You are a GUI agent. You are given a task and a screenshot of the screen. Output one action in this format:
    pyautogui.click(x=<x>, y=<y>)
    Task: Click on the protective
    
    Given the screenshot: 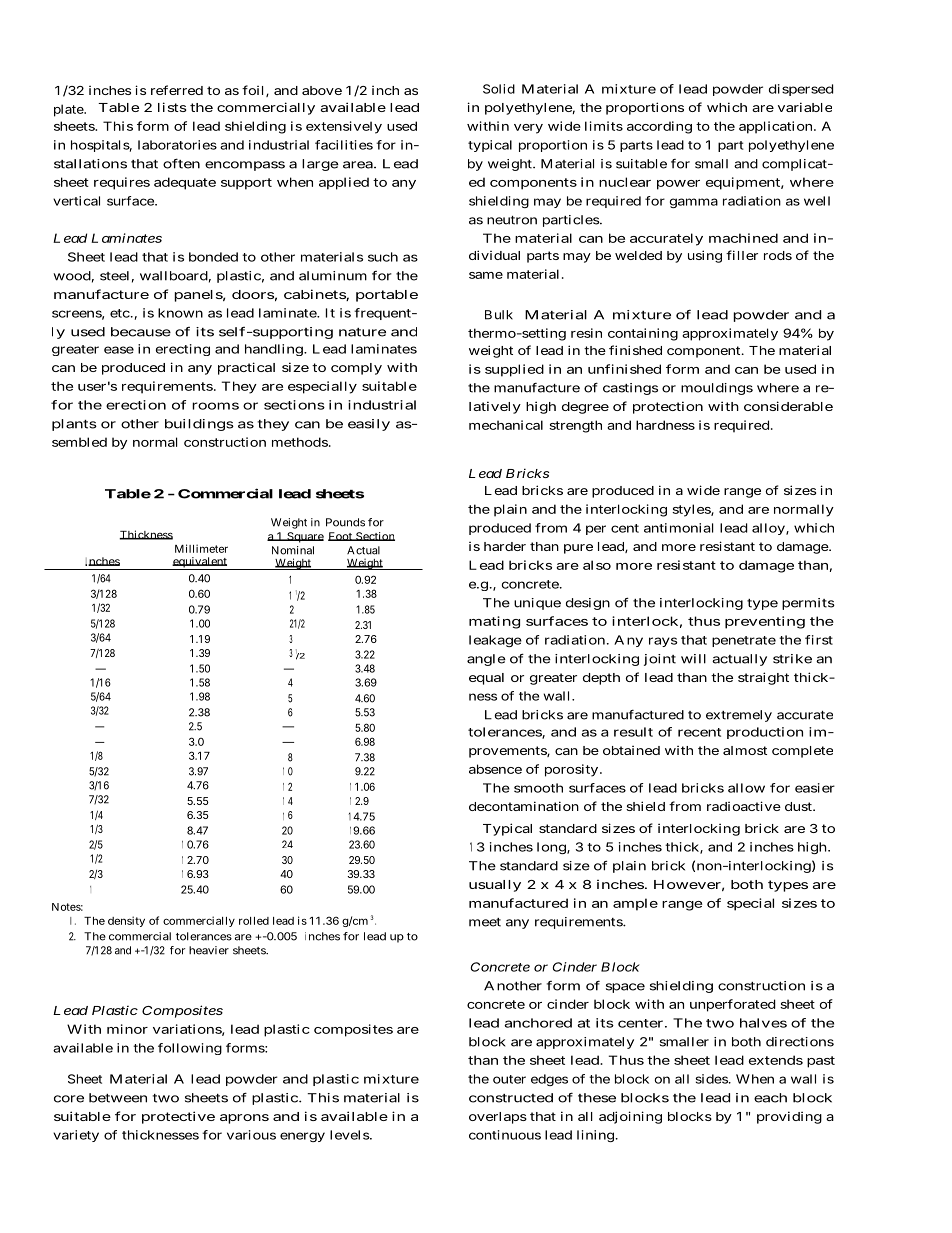 What is the action you would take?
    pyautogui.click(x=178, y=1117)
